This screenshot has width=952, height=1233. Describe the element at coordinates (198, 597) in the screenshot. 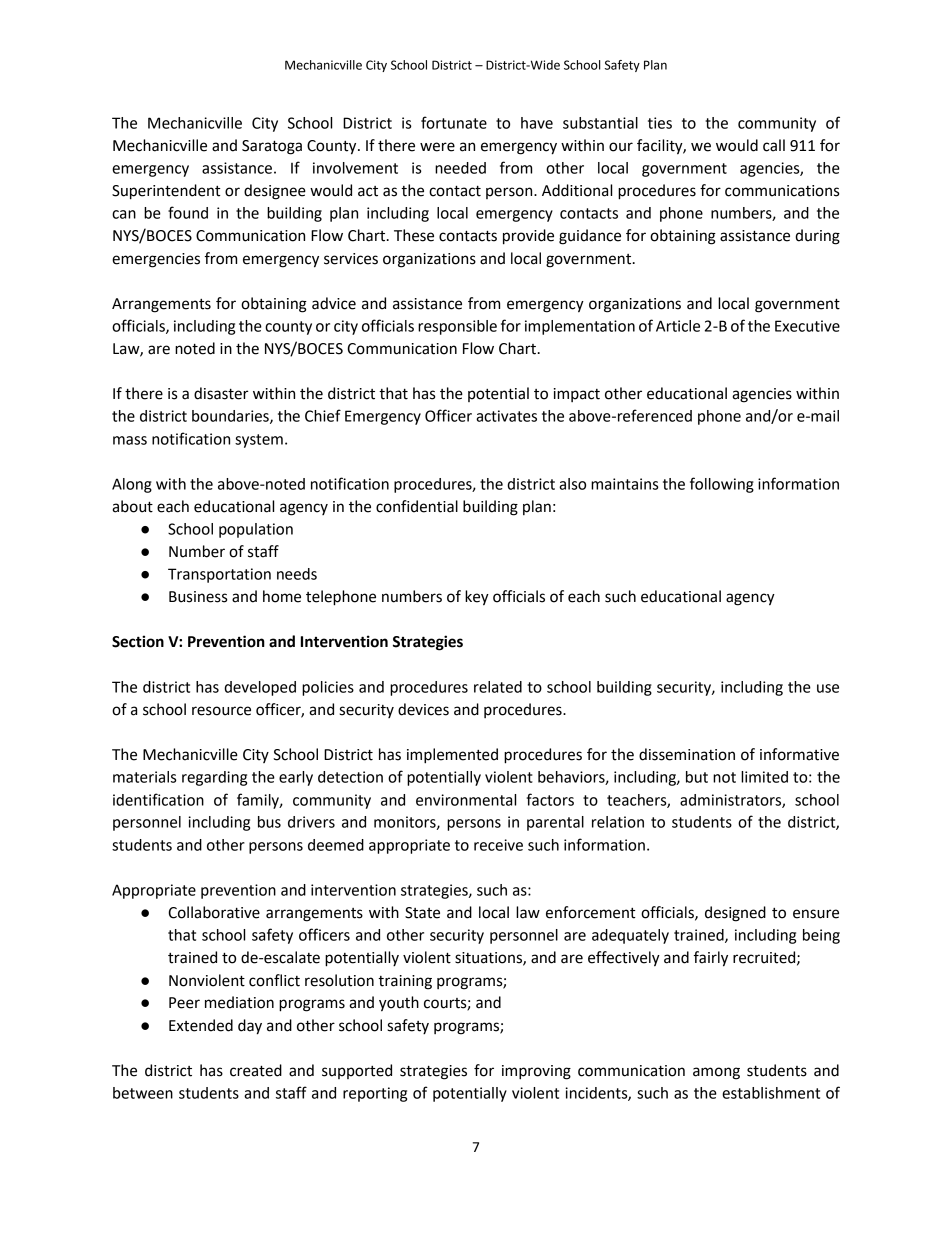

I see `Business` at that location.
